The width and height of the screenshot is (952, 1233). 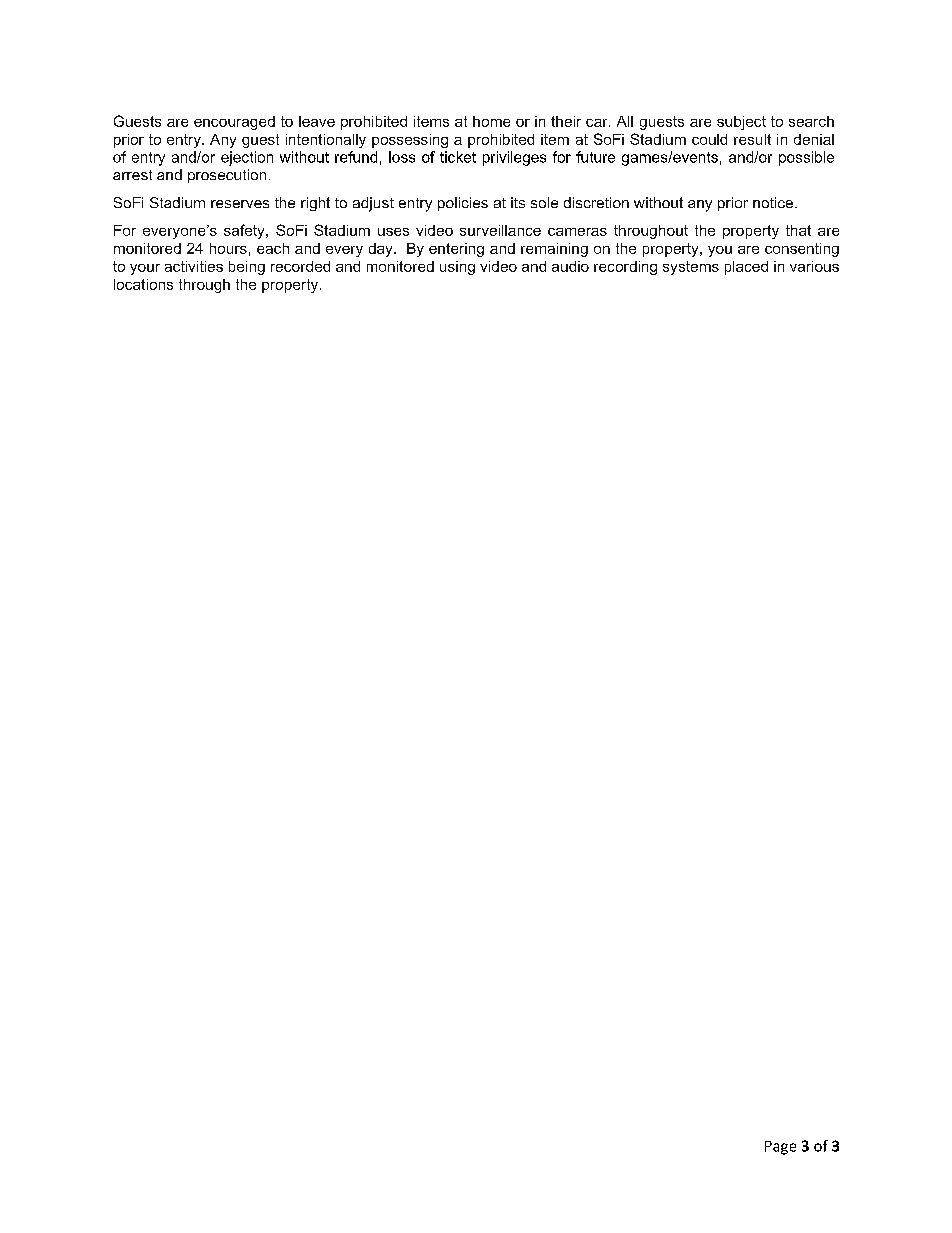 I want to click on result, so click(x=752, y=139).
